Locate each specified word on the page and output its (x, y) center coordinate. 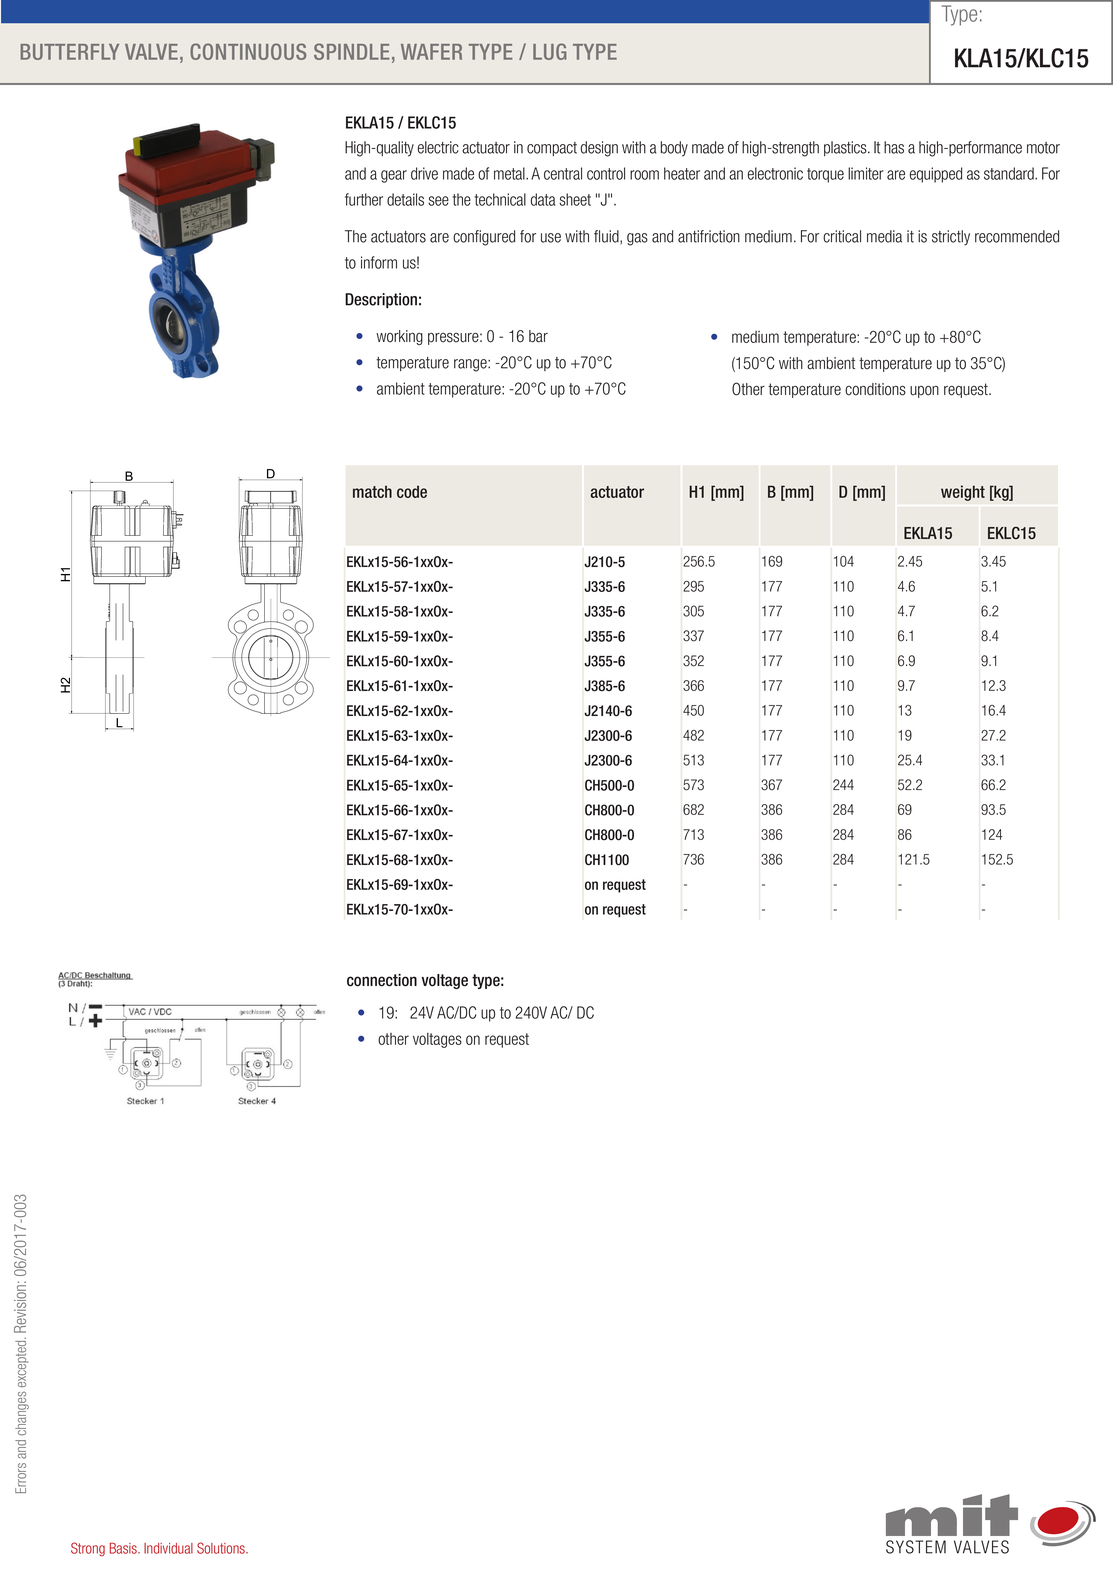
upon (924, 391)
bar (538, 336)
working (399, 337)
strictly (951, 238)
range (471, 365)
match (372, 491)
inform (379, 262)
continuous (248, 51)
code (412, 491)
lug (550, 51)
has (894, 147)
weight (963, 493)
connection (382, 980)
